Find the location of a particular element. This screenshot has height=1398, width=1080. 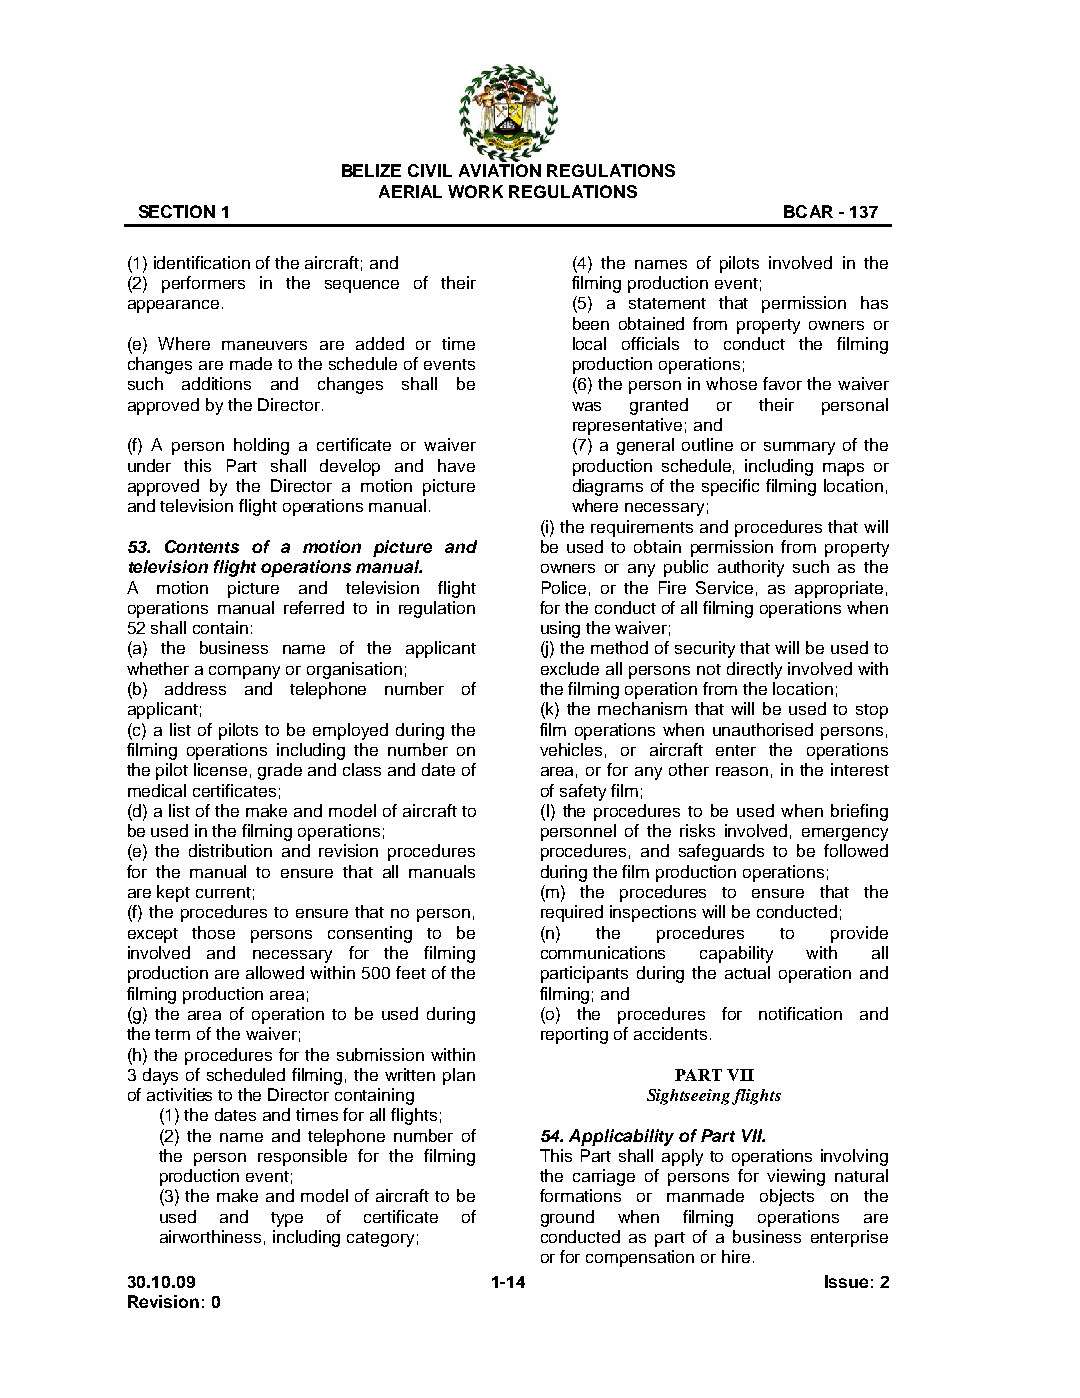

required is located at coordinates (572, 913).
